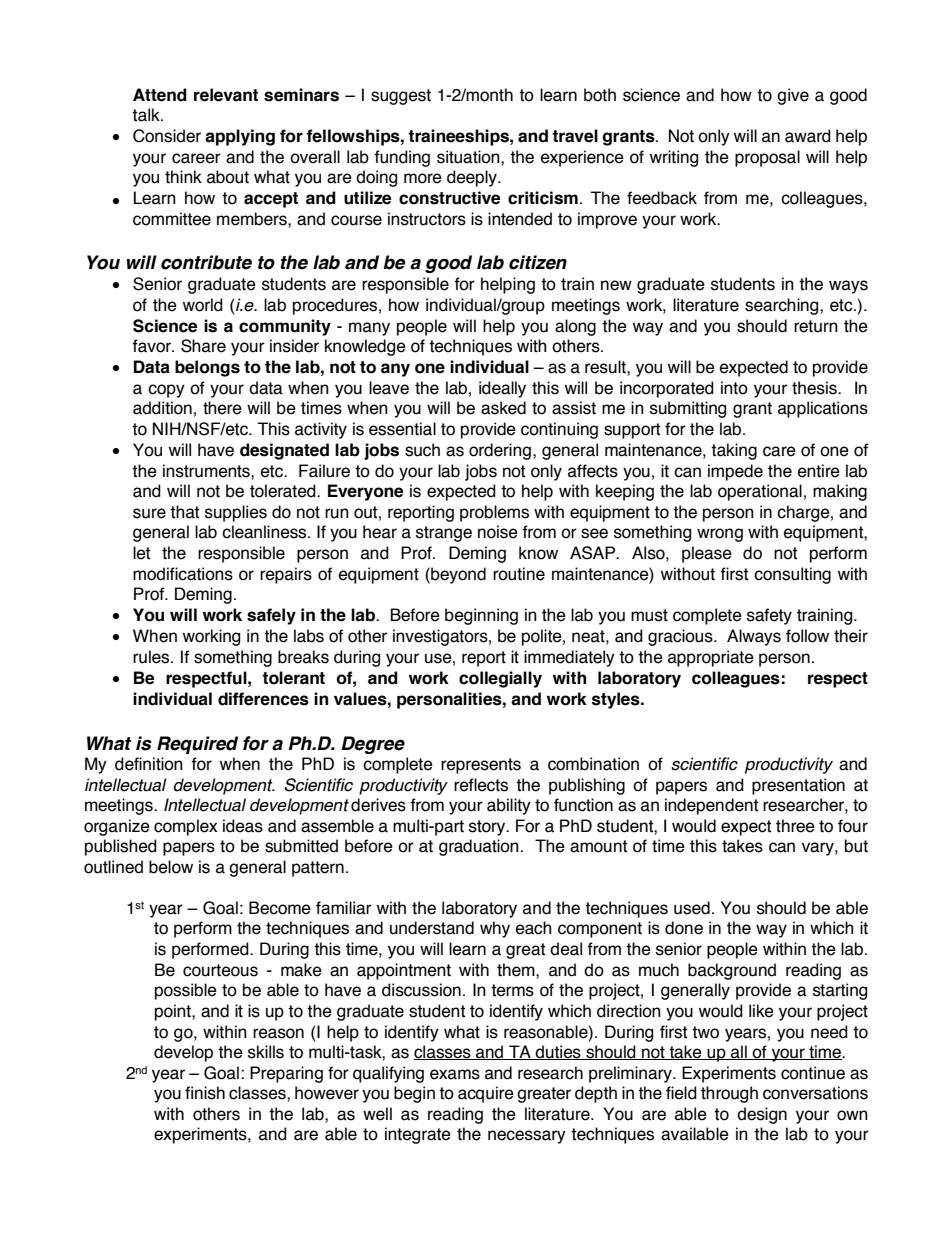 The height and width of the screenshot is (1233, 952). I want to click on operational, so click(760, 492).
